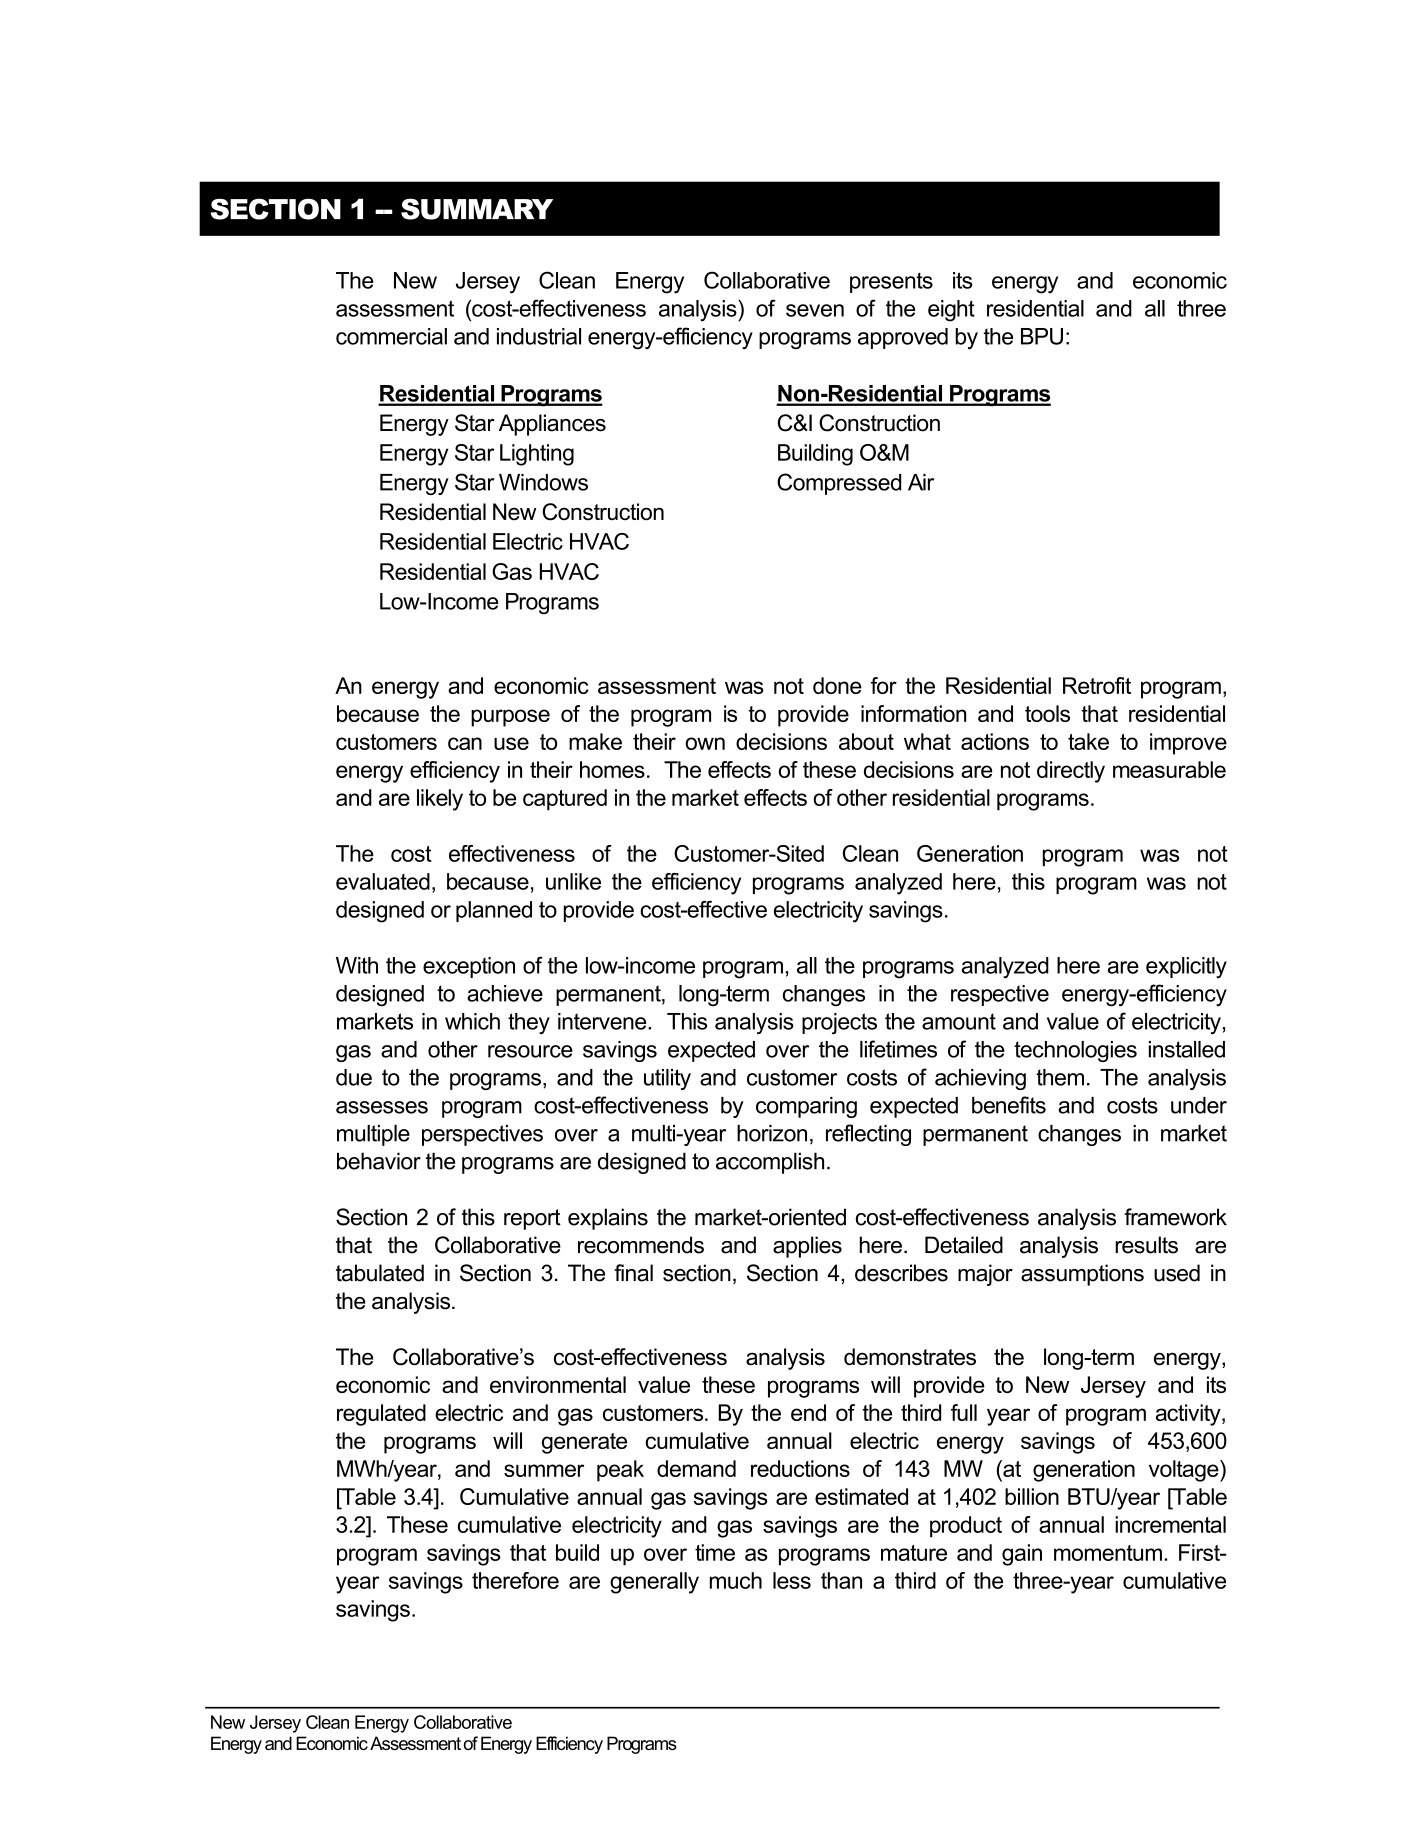 The width and height of the document is (1426, 1845). I want to click on eight, so click(951, 311).
